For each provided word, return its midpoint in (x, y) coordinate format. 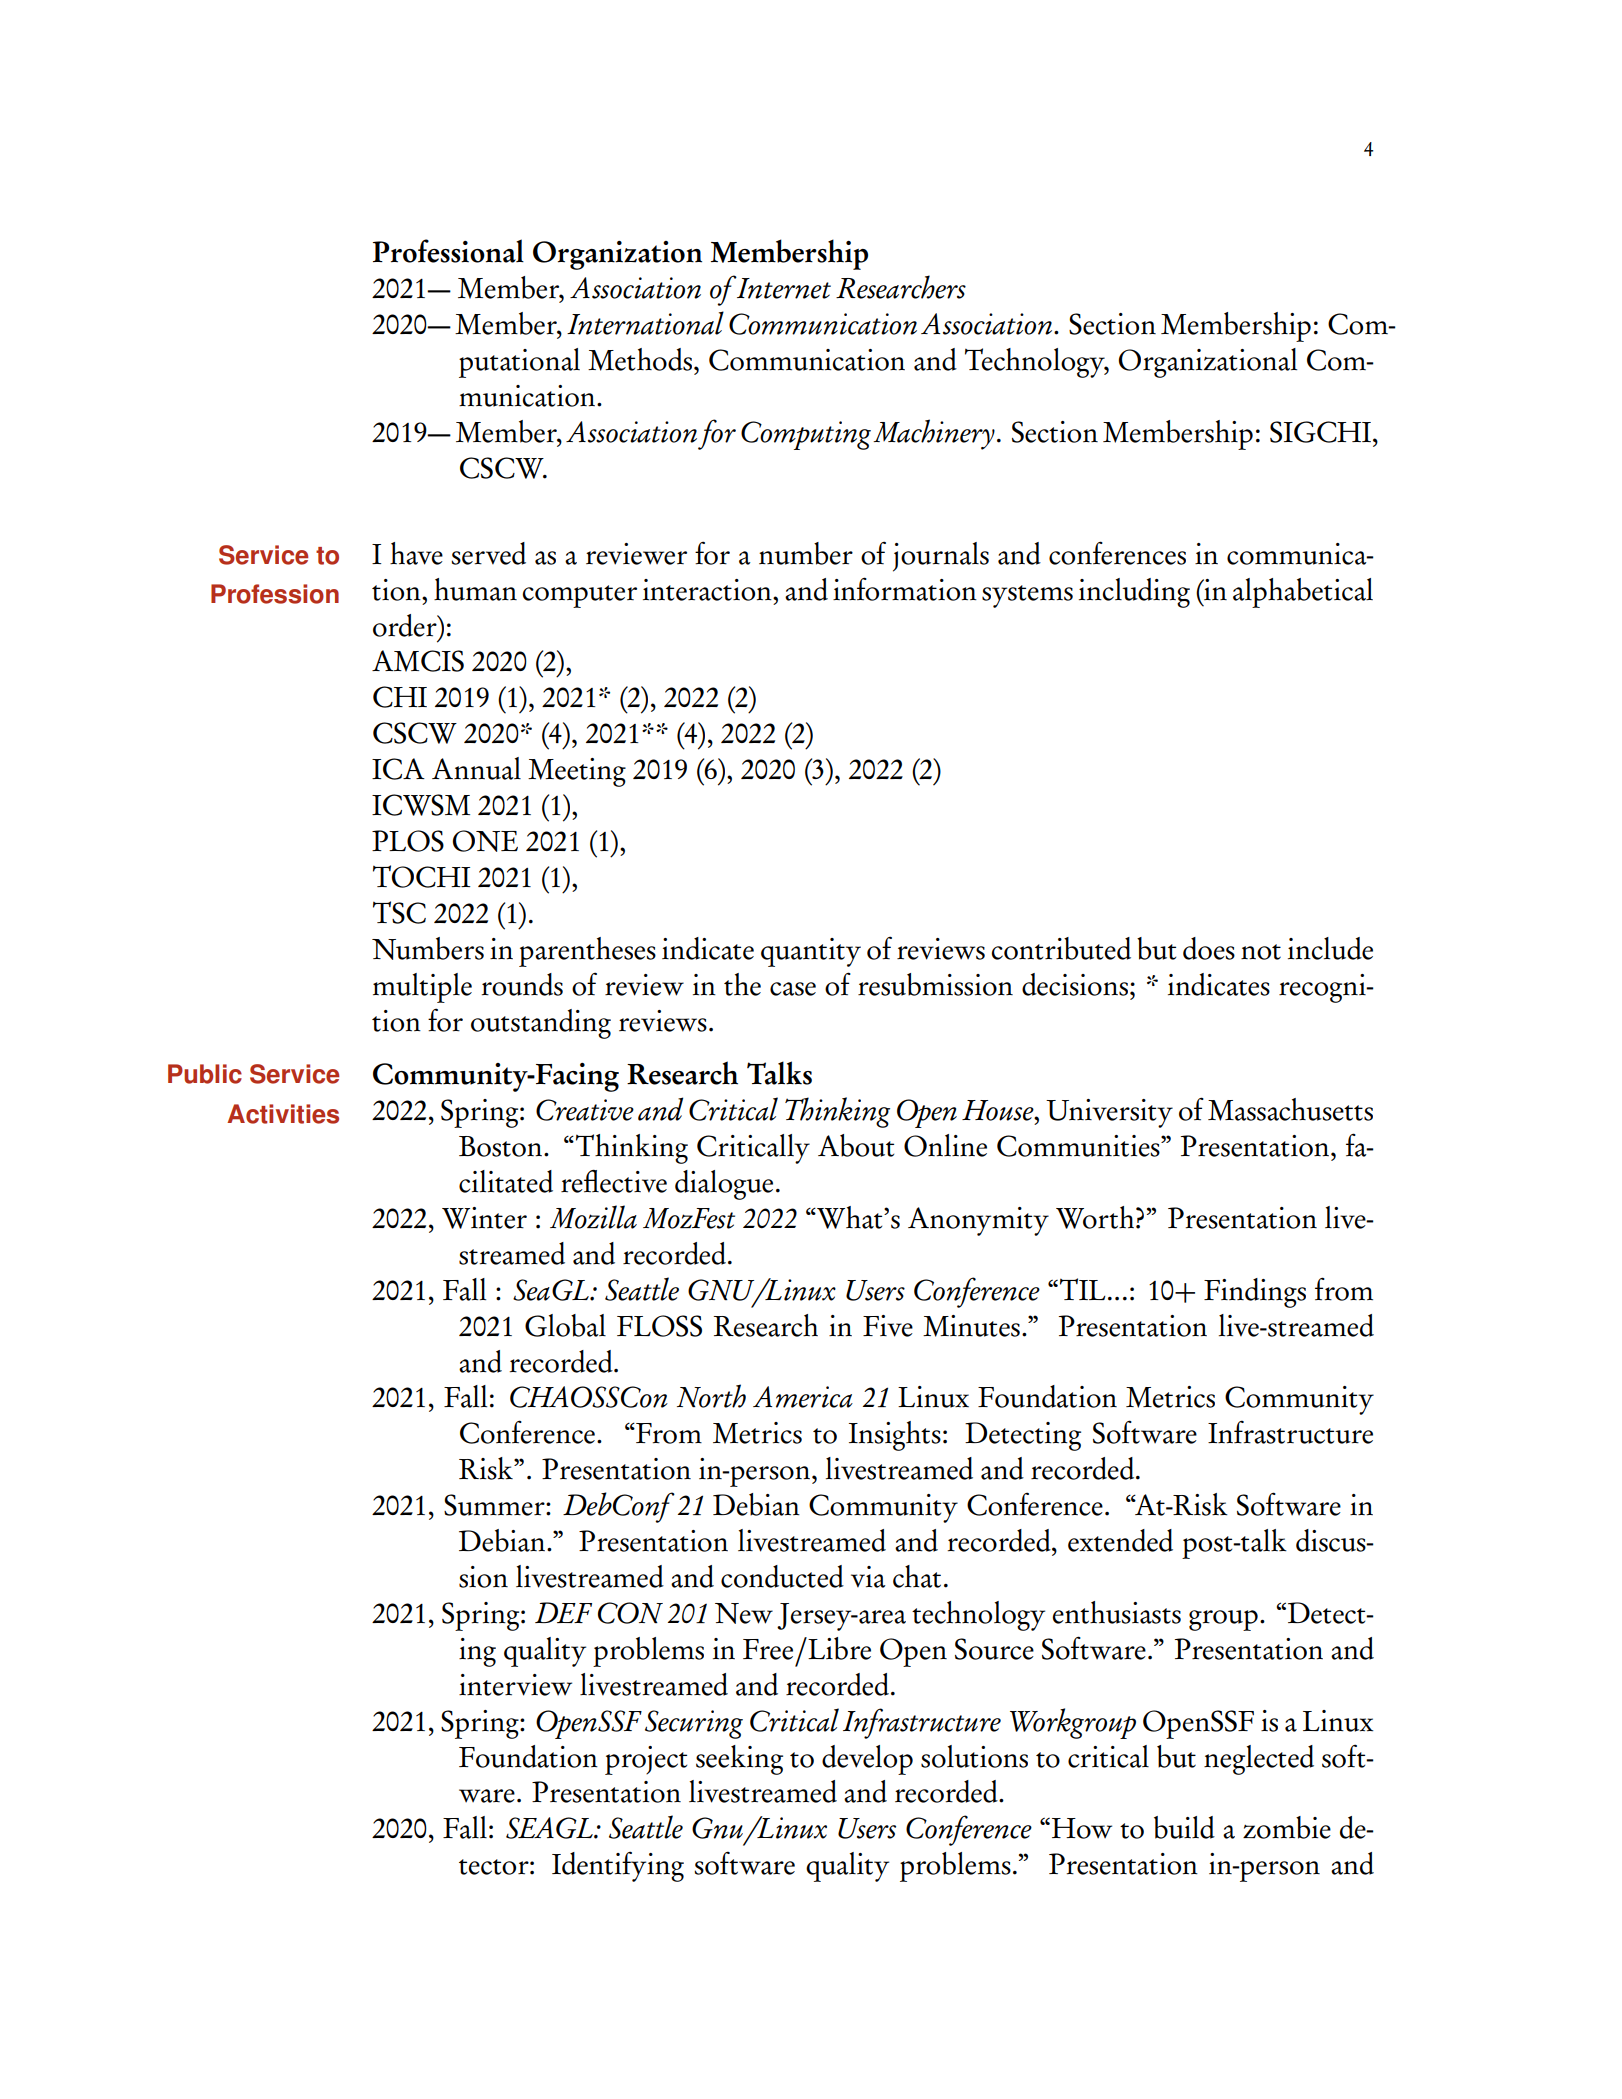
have (416, 553)
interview (515, 1685)
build (1184, 1827)
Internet (783, 288)
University (1109, 1113)
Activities (283, 1114)
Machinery (934, 434)
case (793, 989)
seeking (739, 1760)
